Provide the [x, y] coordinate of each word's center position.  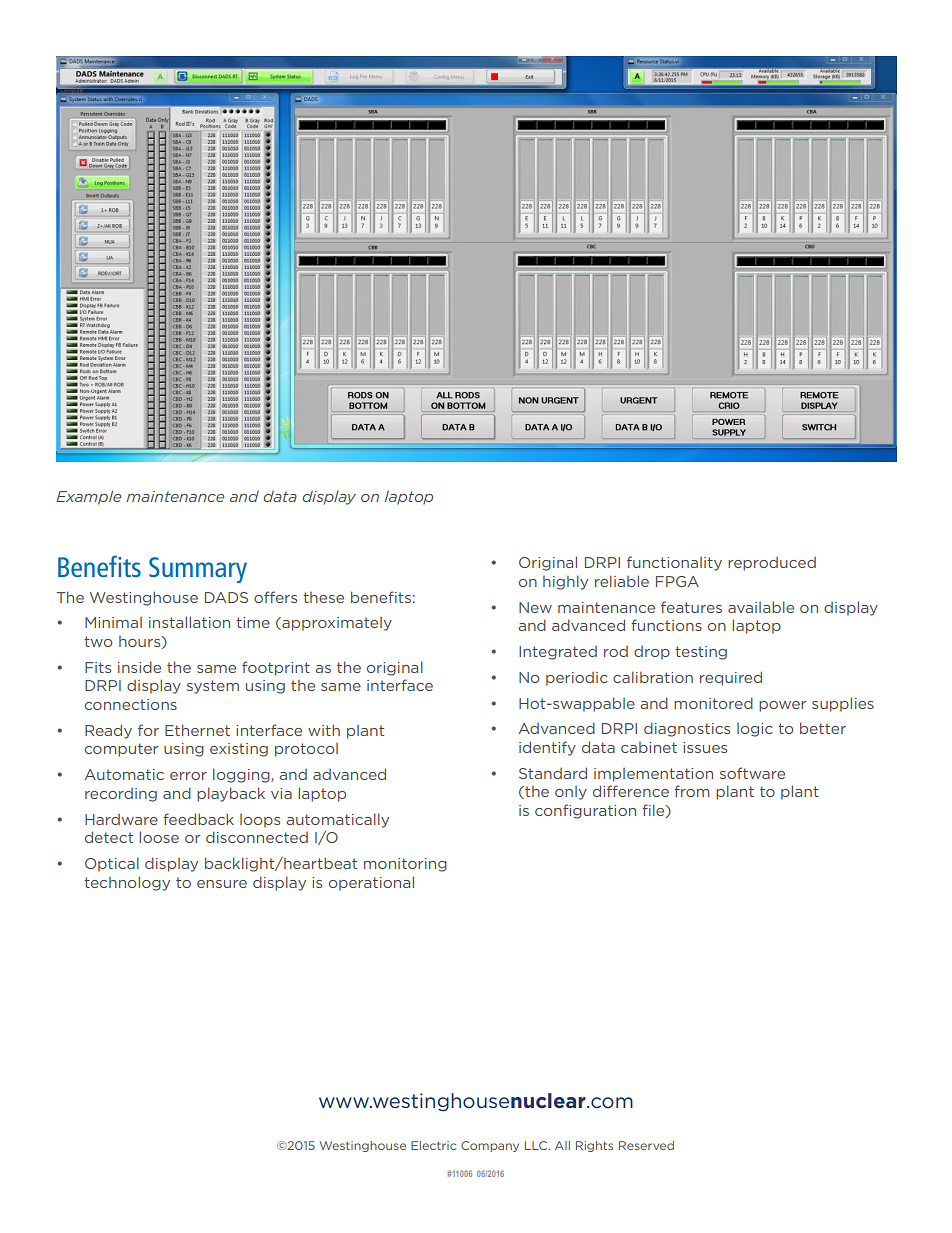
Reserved [646, 1145]
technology [127, 883]
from [691, 791]
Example [88, 497]
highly [565, 582]
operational [371, 883]
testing [701, 653]
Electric [433, 1145]
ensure [222, 884]
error [188, 776]
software [752, 773]
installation [189, 622]
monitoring [405, 865]
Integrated [558, 653]
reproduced [772, 564]
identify [547, 748]
